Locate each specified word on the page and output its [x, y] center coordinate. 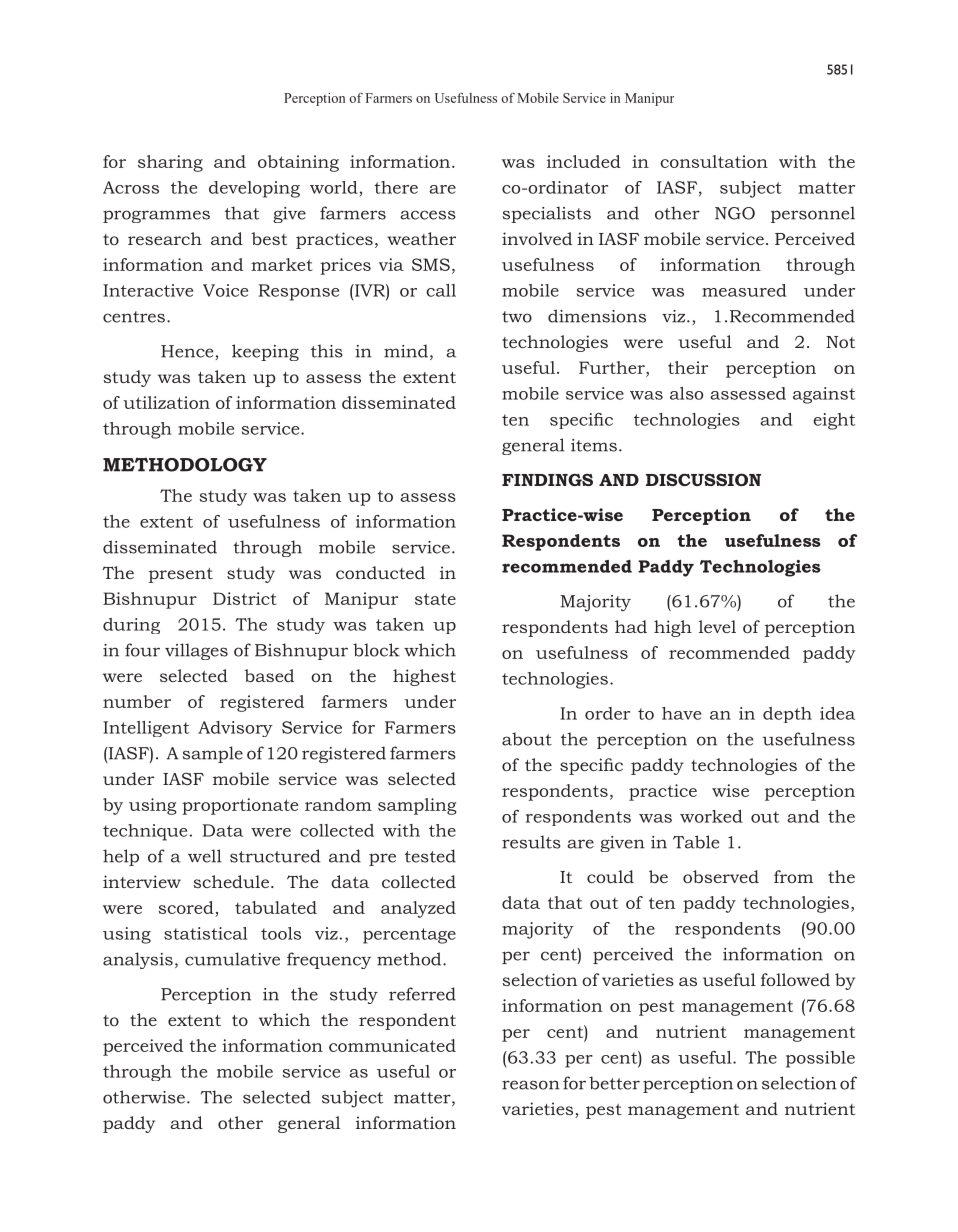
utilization [166, 402]
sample [213, 754]
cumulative [232, 959]
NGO [735, 213]
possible [820, 1059]
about [527, 739]
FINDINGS [547, 479]
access [428, 215]
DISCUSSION [703, 479]
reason [531, 1085]
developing [254, 189]
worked [711, 816]
